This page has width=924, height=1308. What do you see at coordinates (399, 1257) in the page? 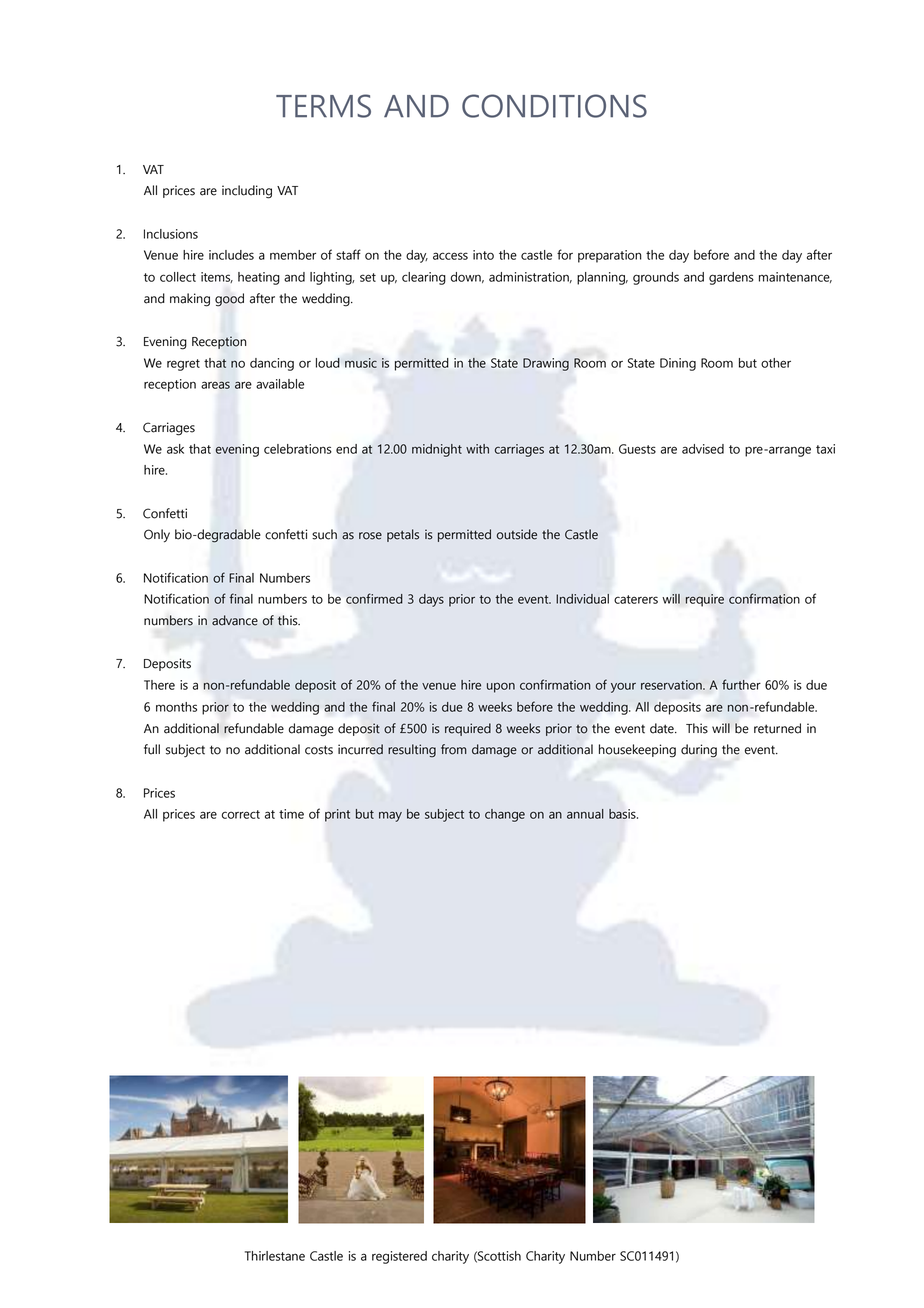
I see `registered` at bounding box center [399, 1257].
